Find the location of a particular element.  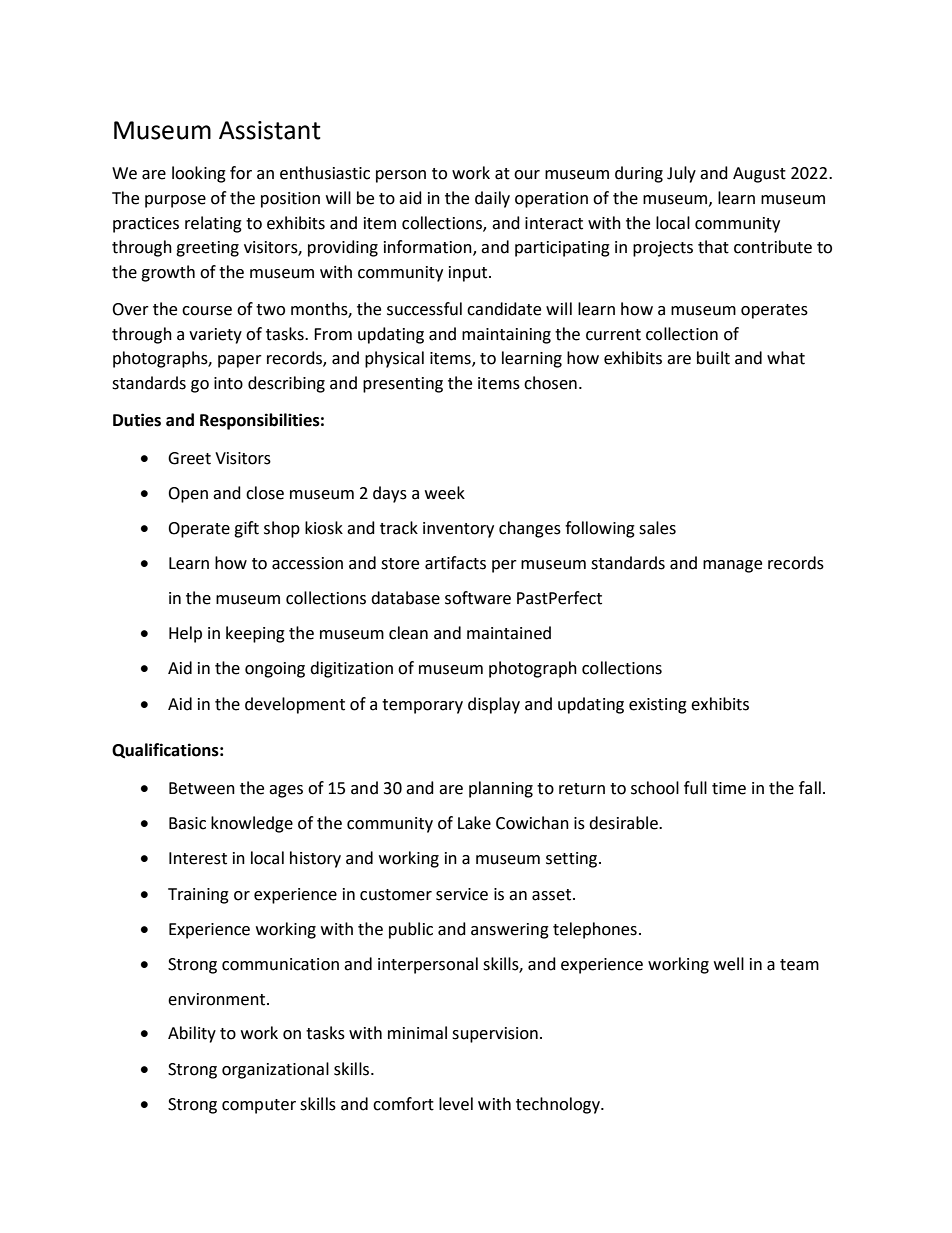

Help is located at coordinates (185, 634).
